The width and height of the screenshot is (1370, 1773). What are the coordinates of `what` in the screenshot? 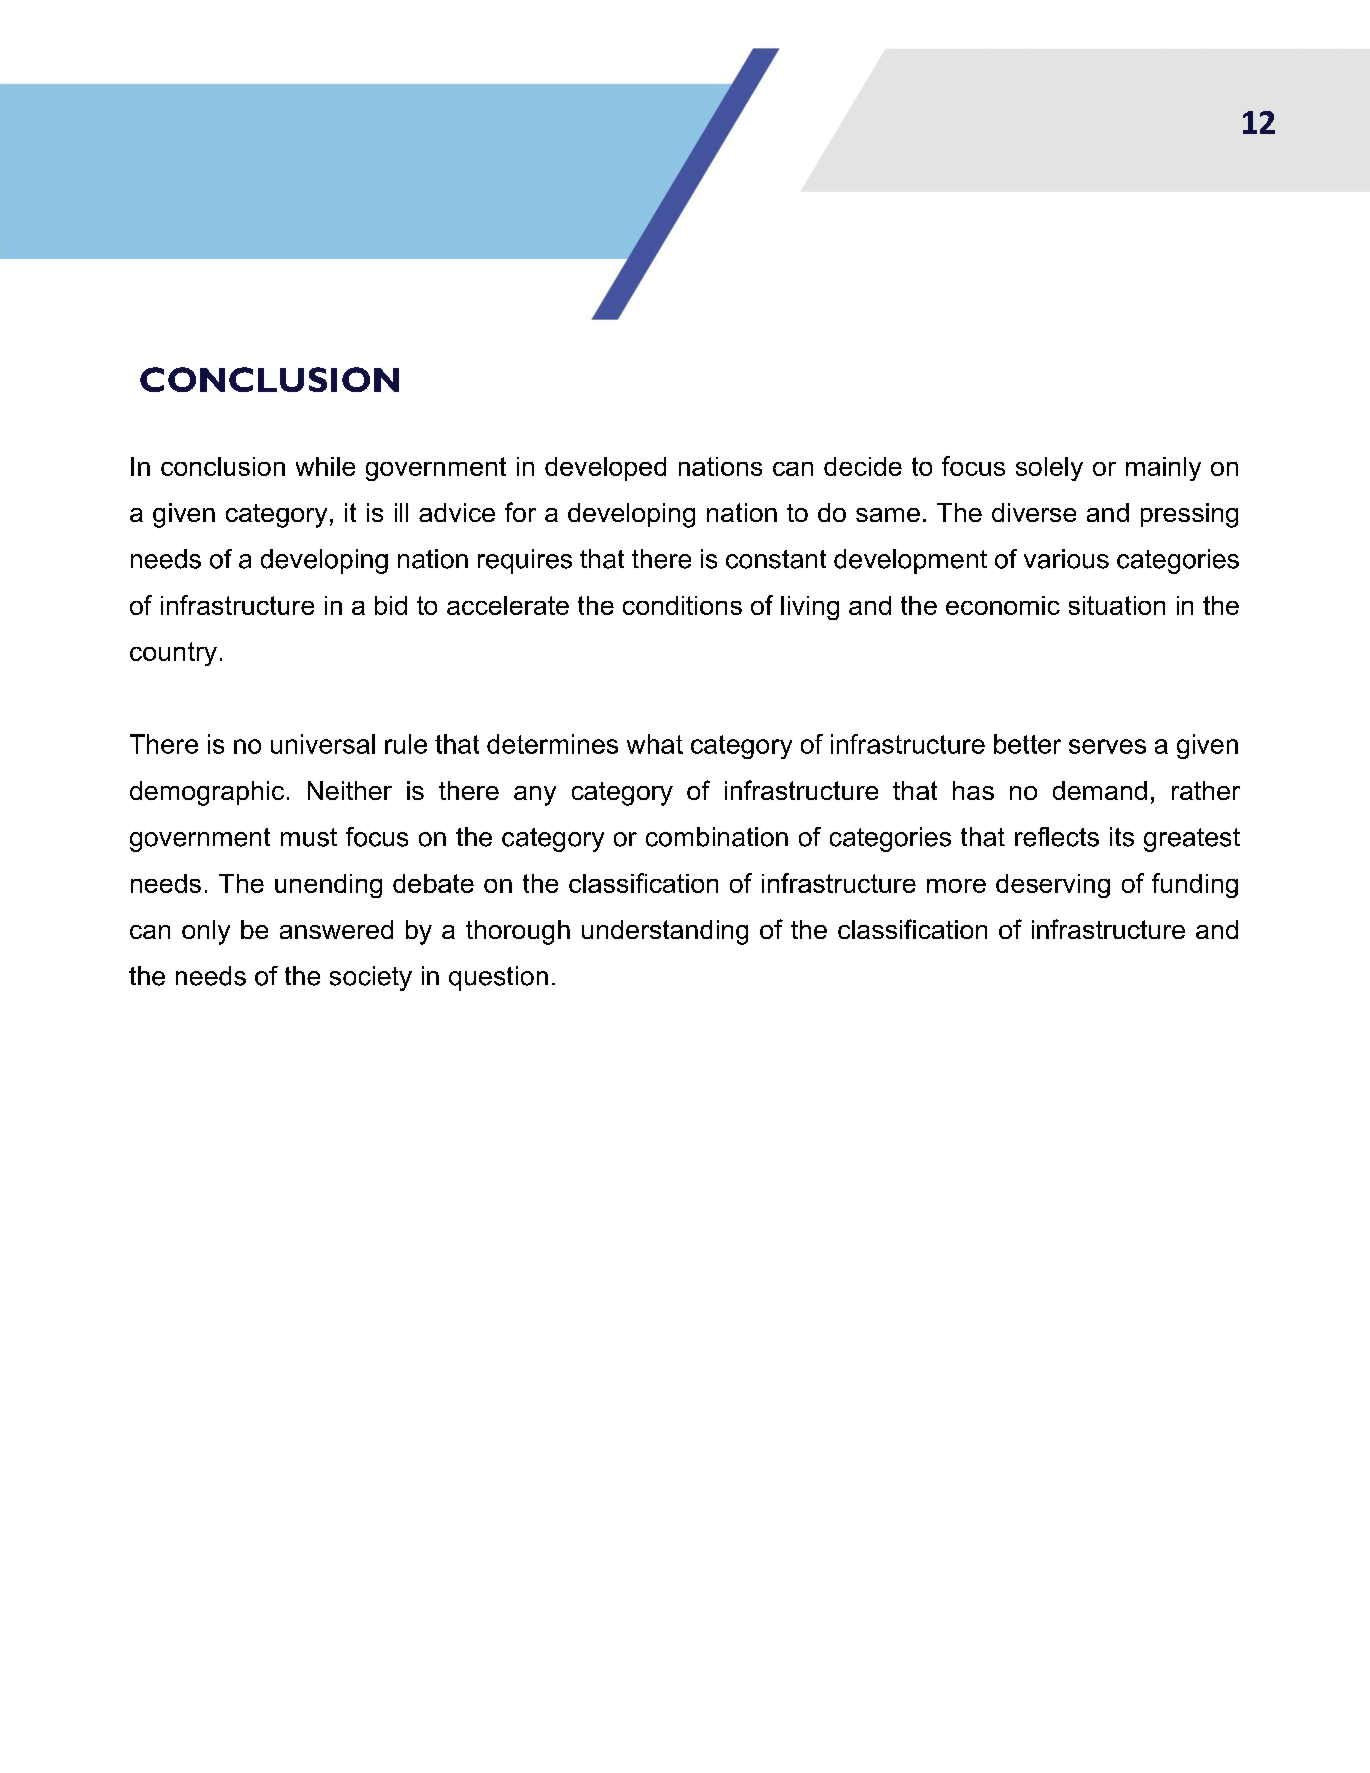 It's located at (655, 744).
